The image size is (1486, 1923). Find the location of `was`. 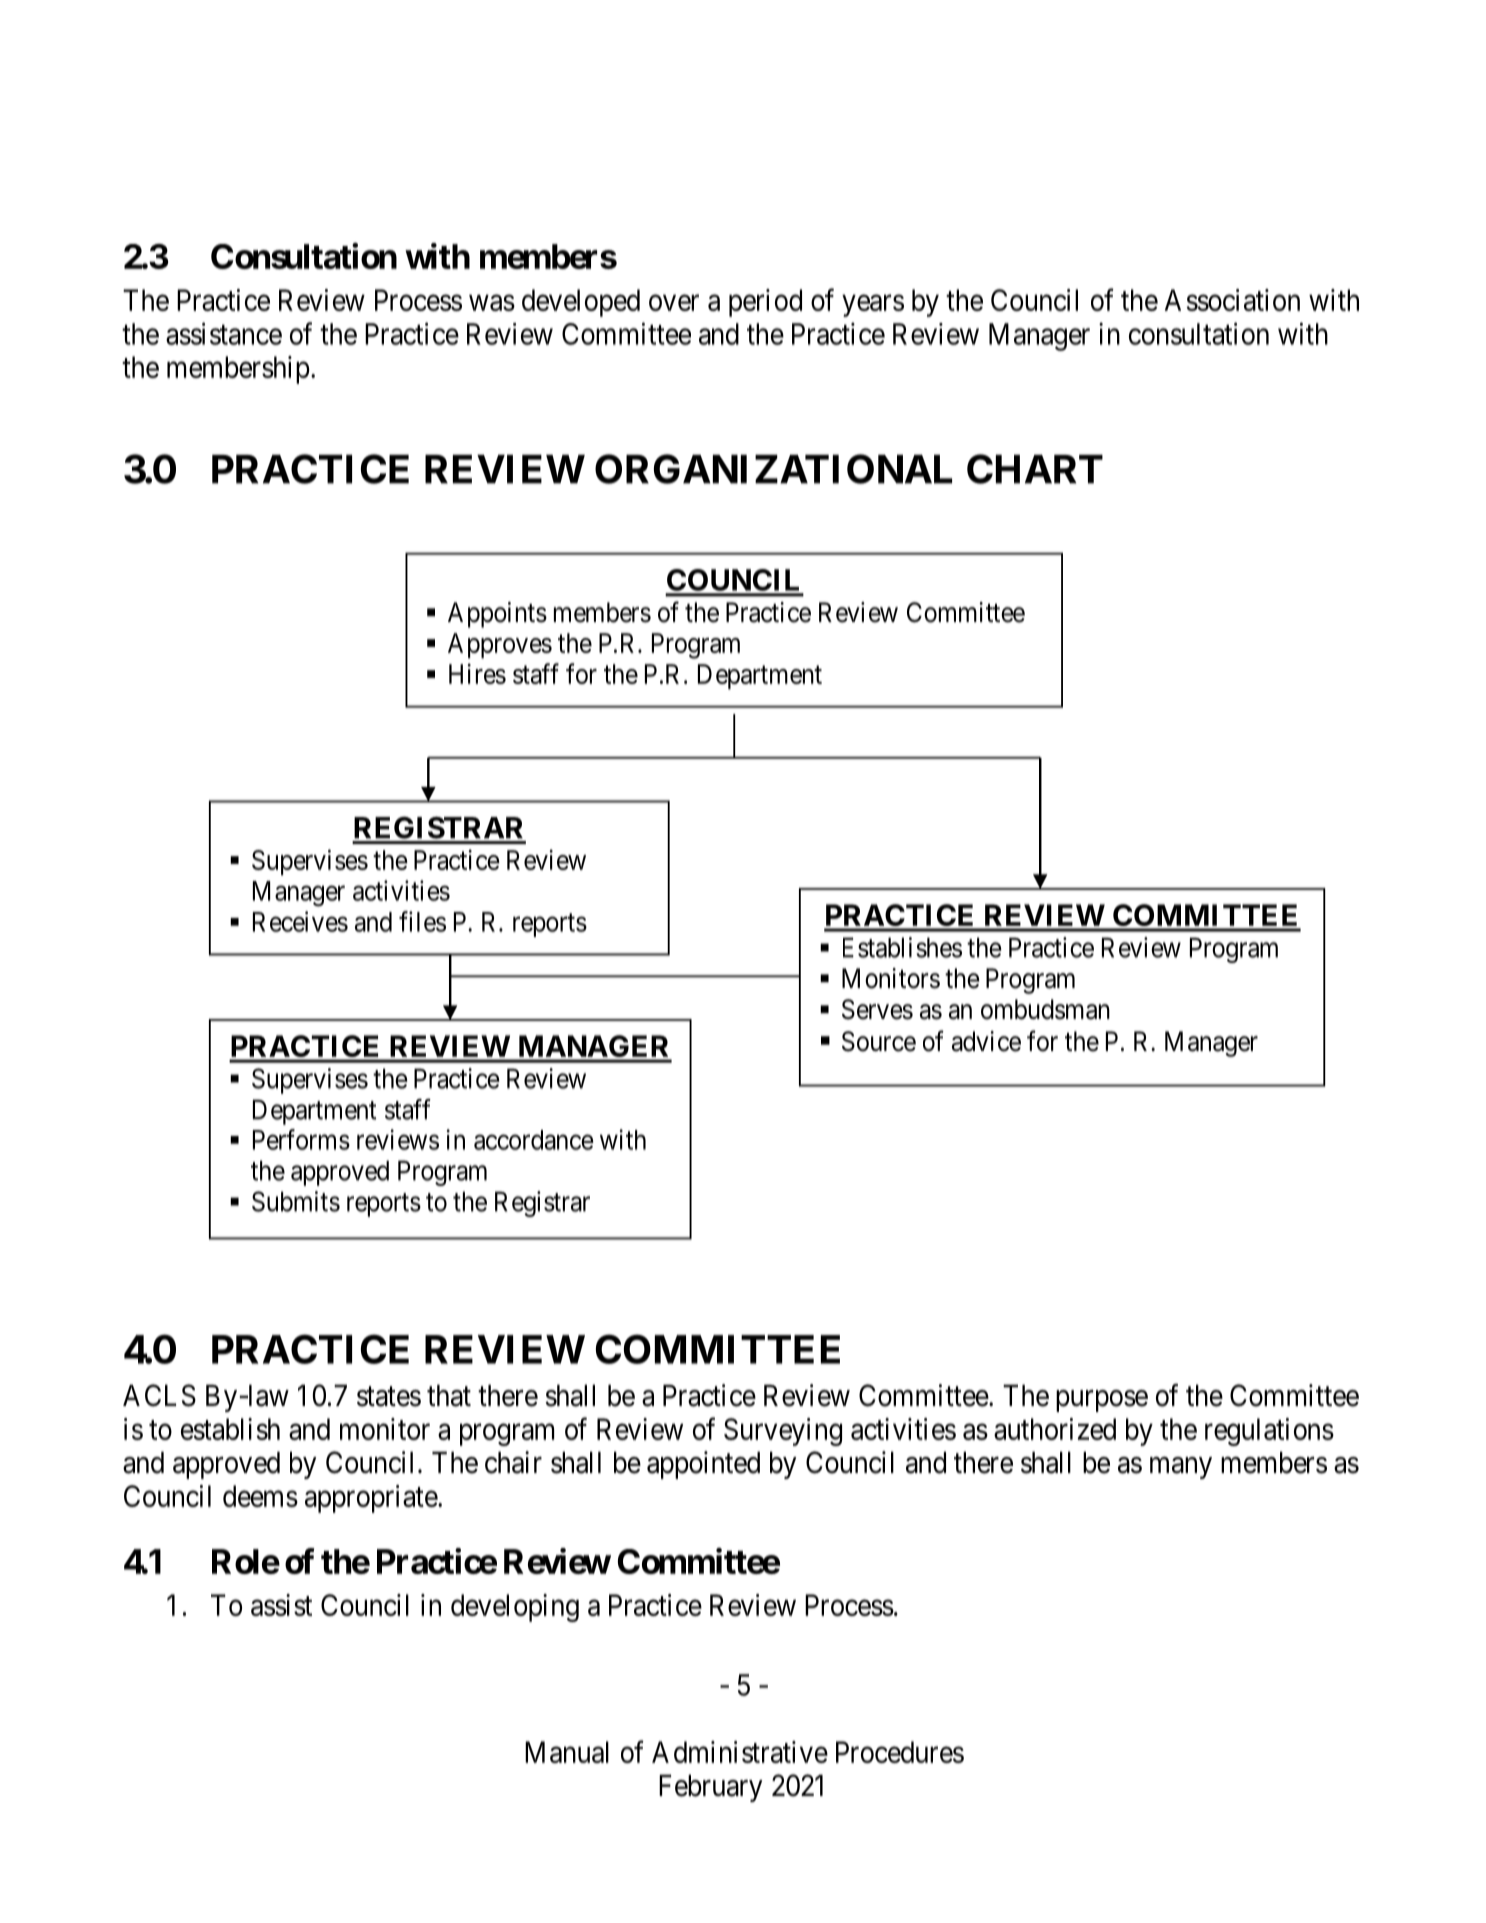

was is located at coordinates (492, 303).
